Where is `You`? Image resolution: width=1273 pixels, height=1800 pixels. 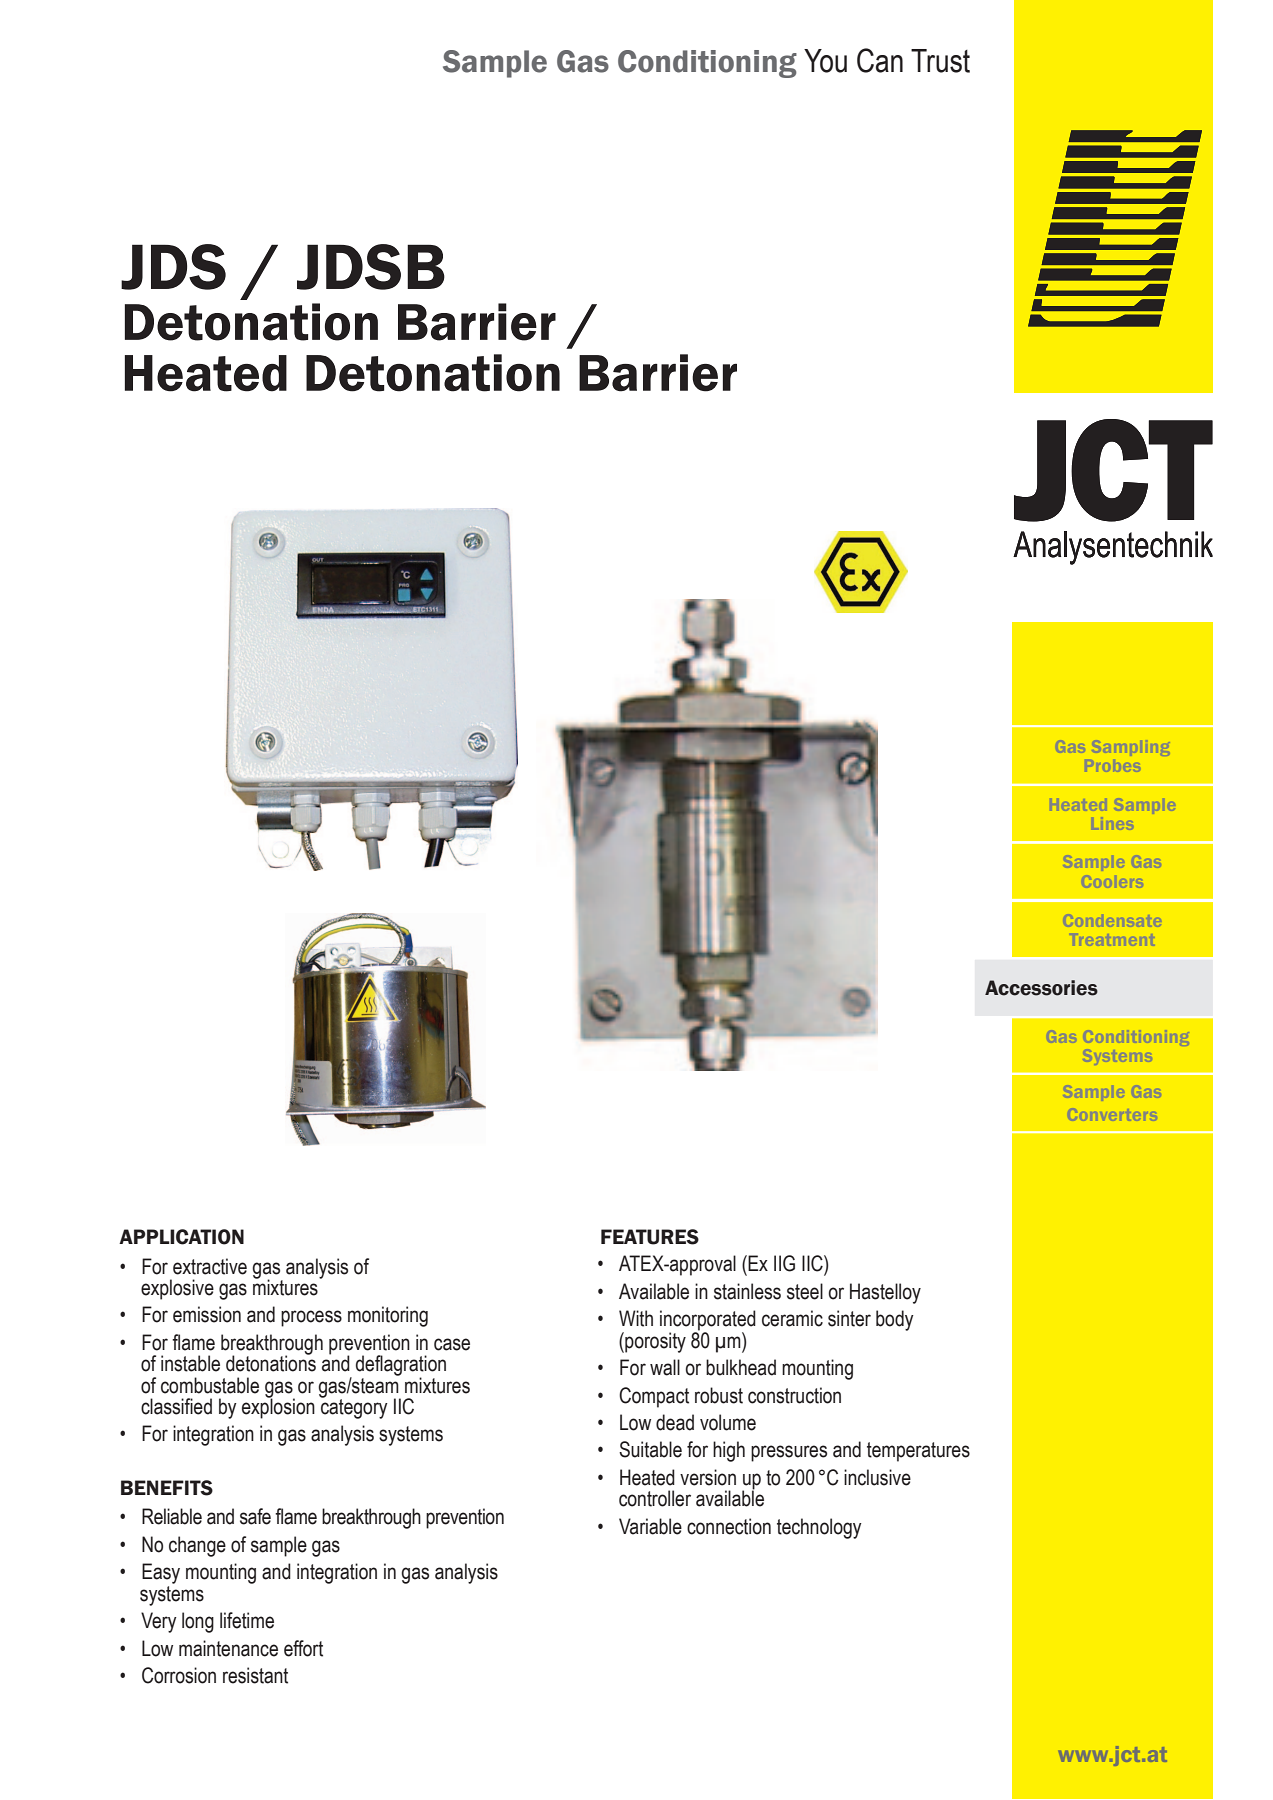 You is located at coordinates (825, 61).
